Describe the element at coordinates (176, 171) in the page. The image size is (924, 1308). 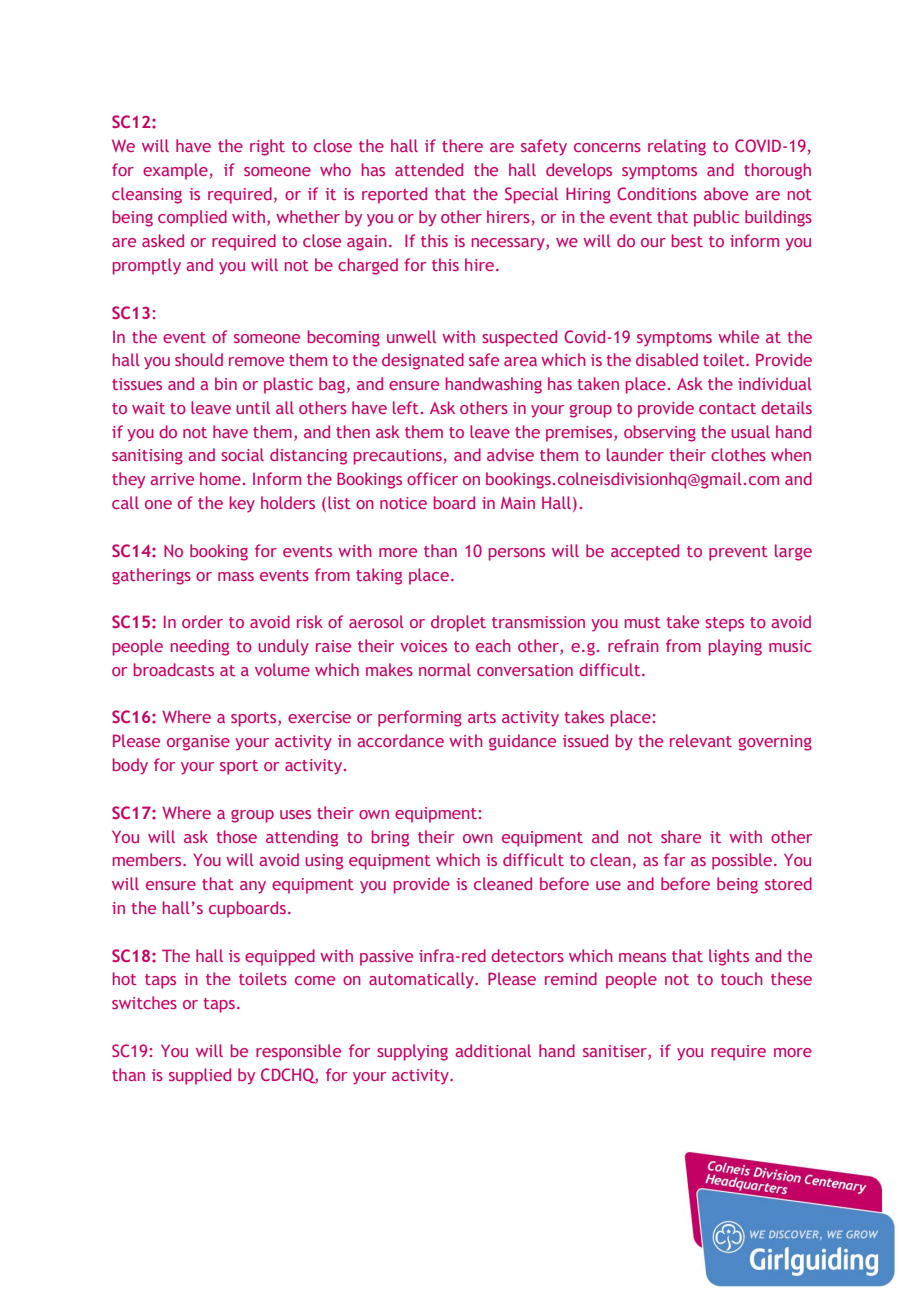
I see `example` at that location.
